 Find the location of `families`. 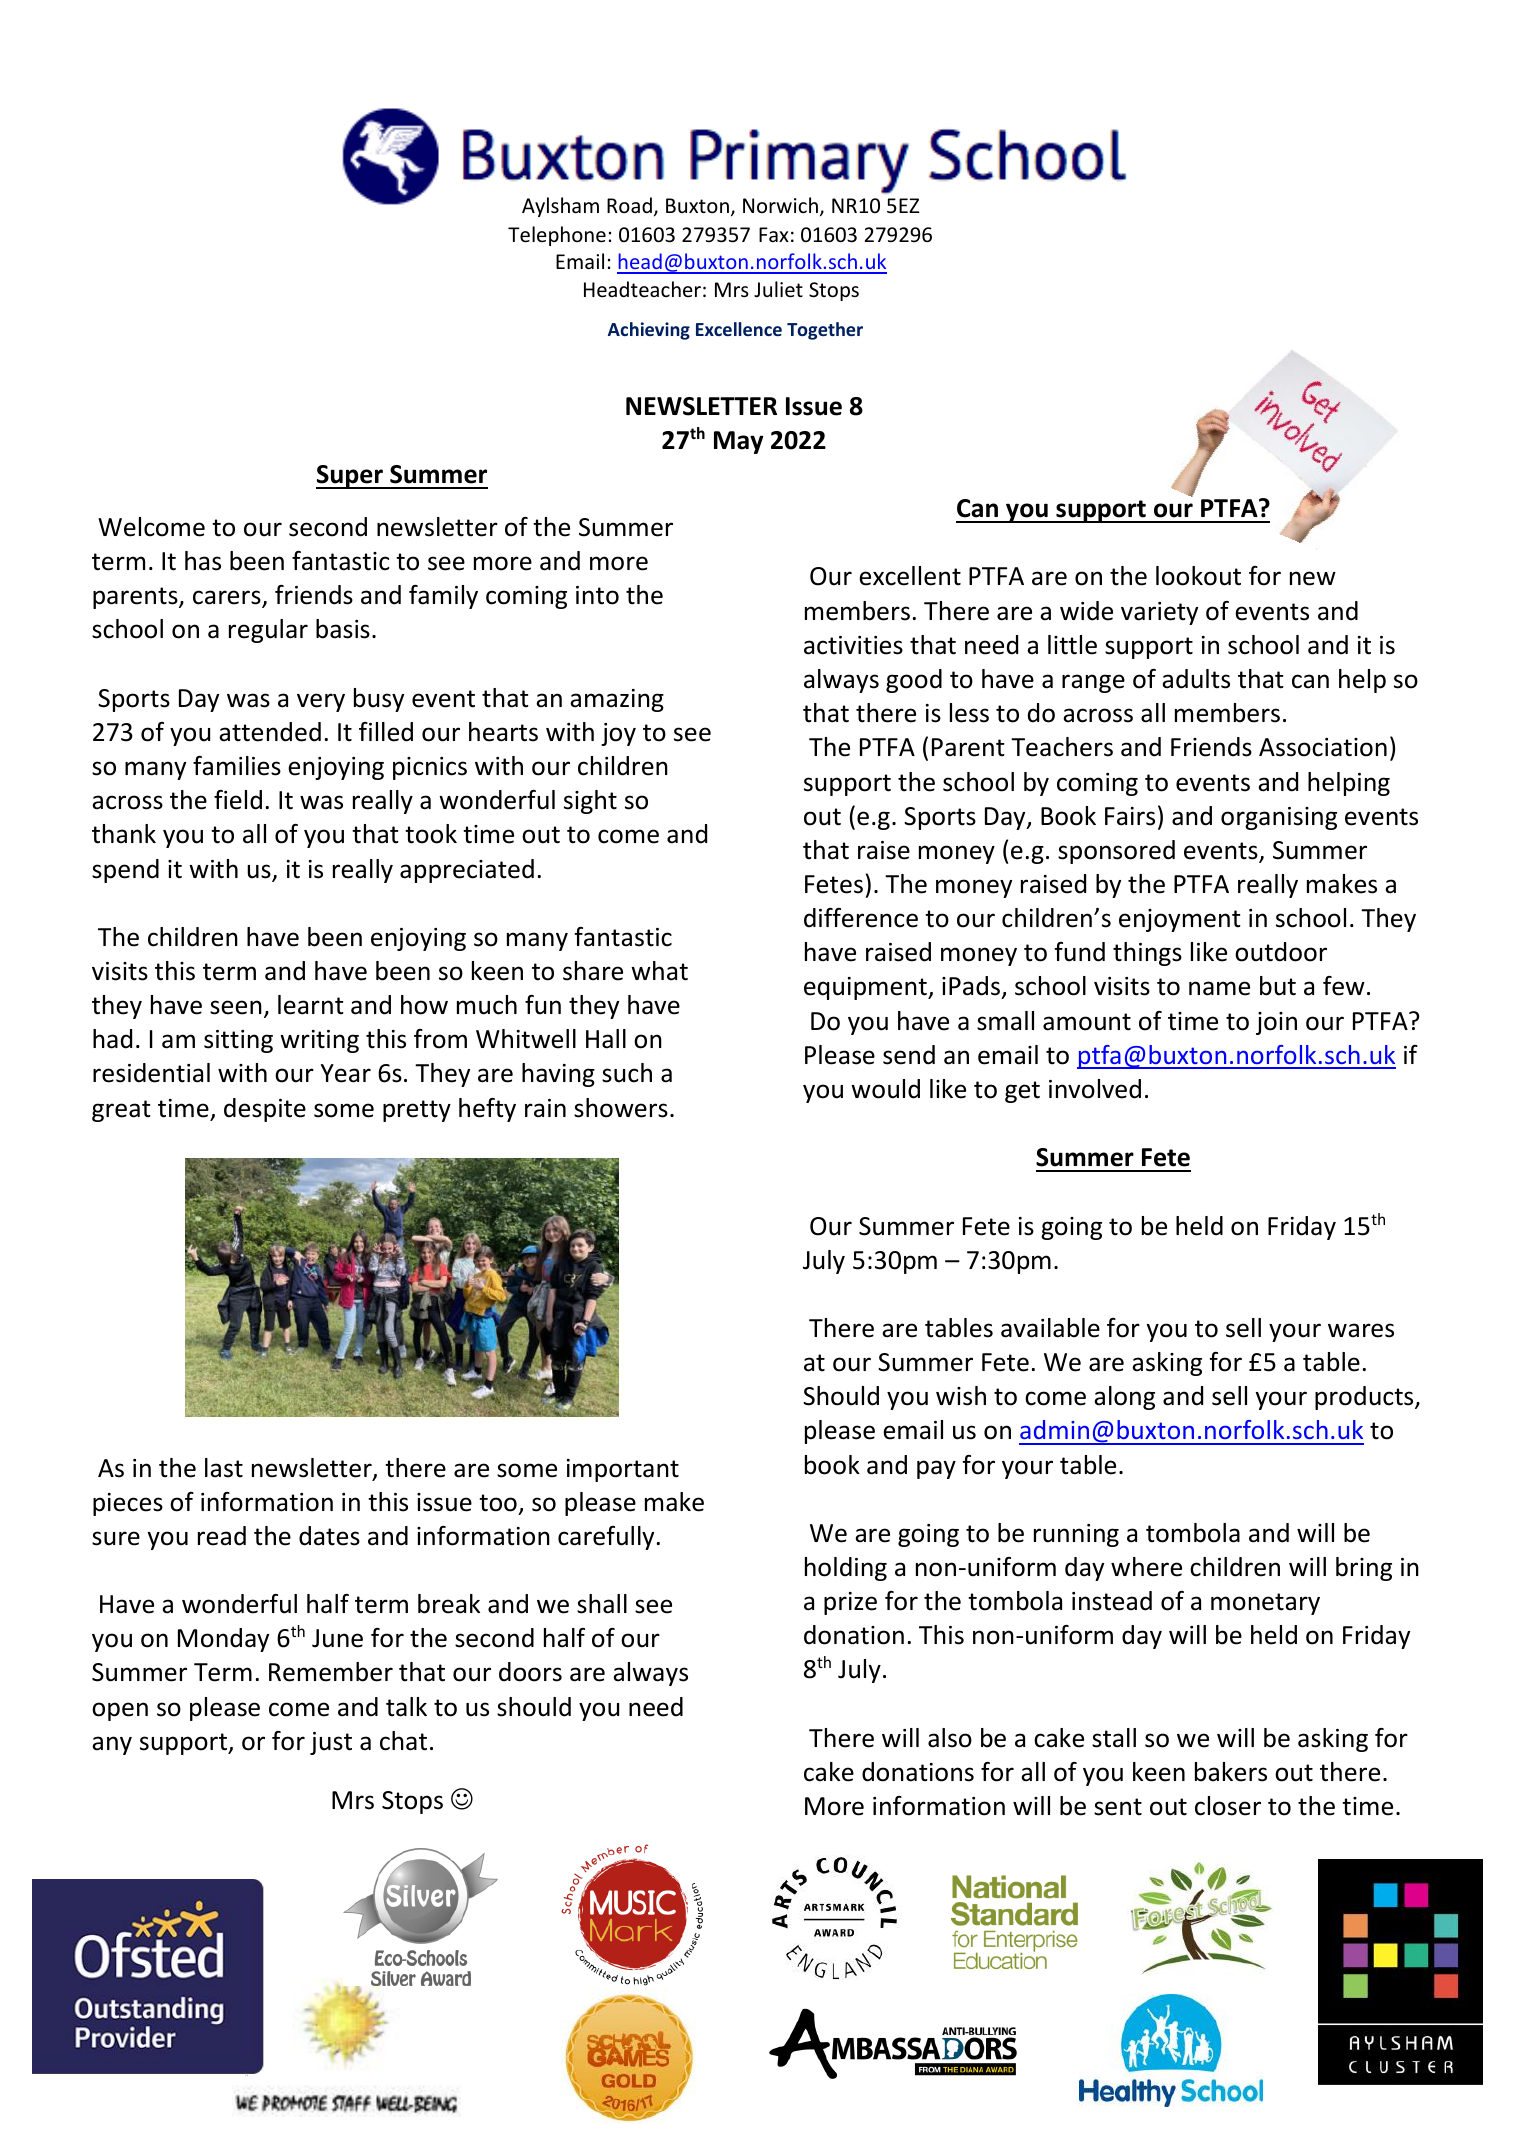

families is located at coordinates (237, 766).
